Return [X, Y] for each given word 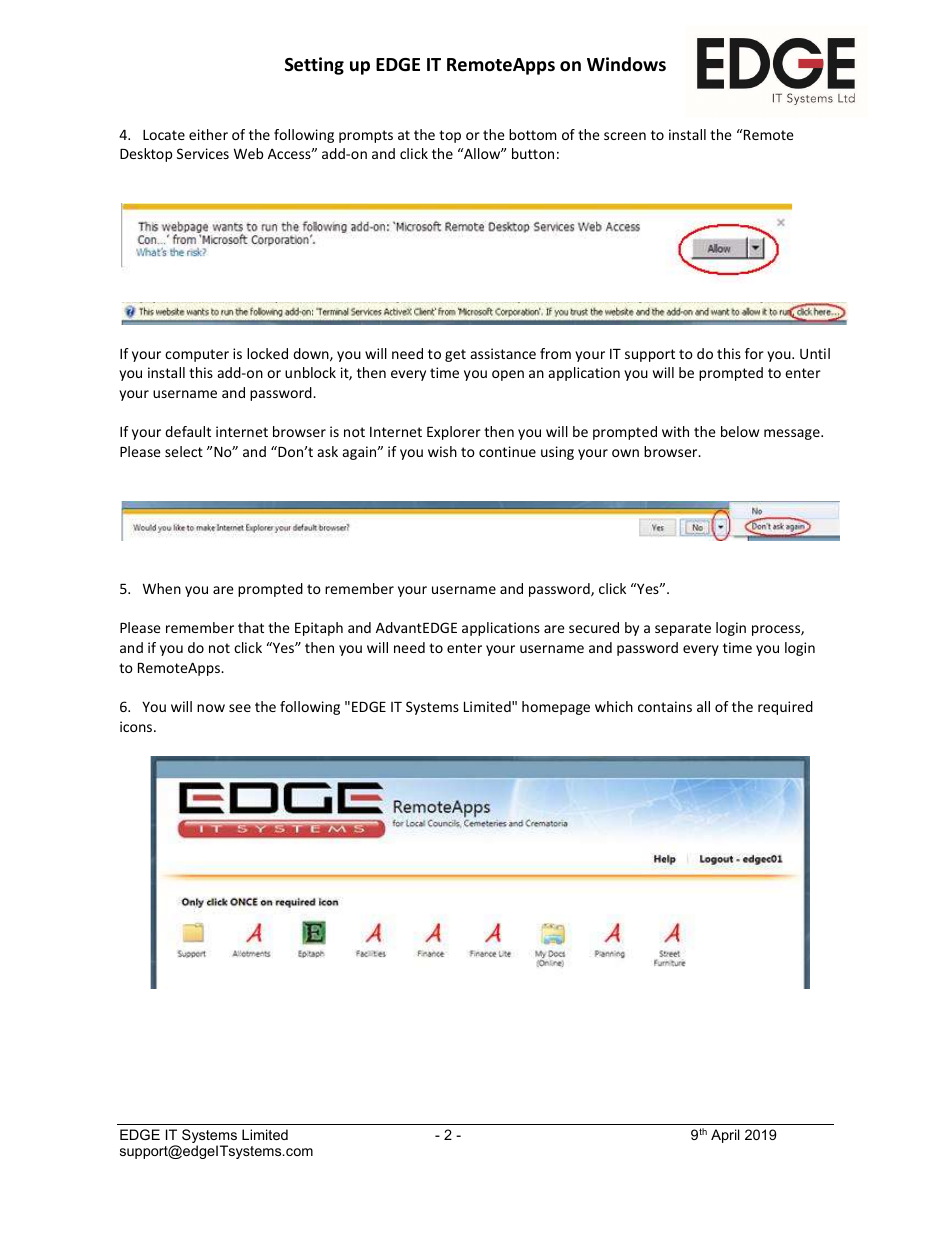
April [725, 1136]
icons [137, 726]
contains [665, 706]
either [208, 134]
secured [594, 627]
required [785, 708]
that [251, 627]
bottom [533, 134]
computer [197, 355]
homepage [556, 708]
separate [683, 629]
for [754, 353]
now [211, 708]
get [455, 355]
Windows [626, 64]
